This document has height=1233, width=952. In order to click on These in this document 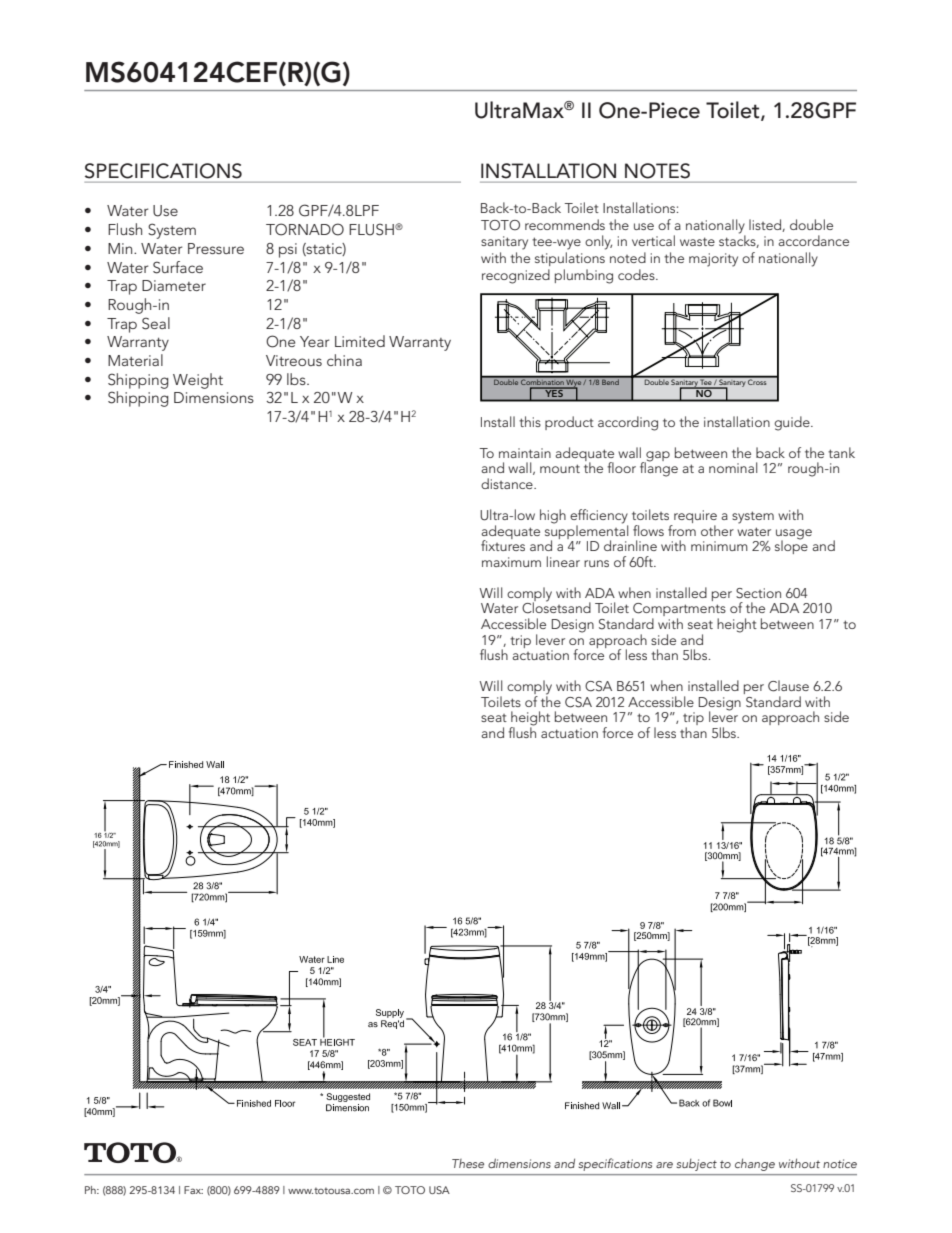, I will do `click(468, 1163)`.
